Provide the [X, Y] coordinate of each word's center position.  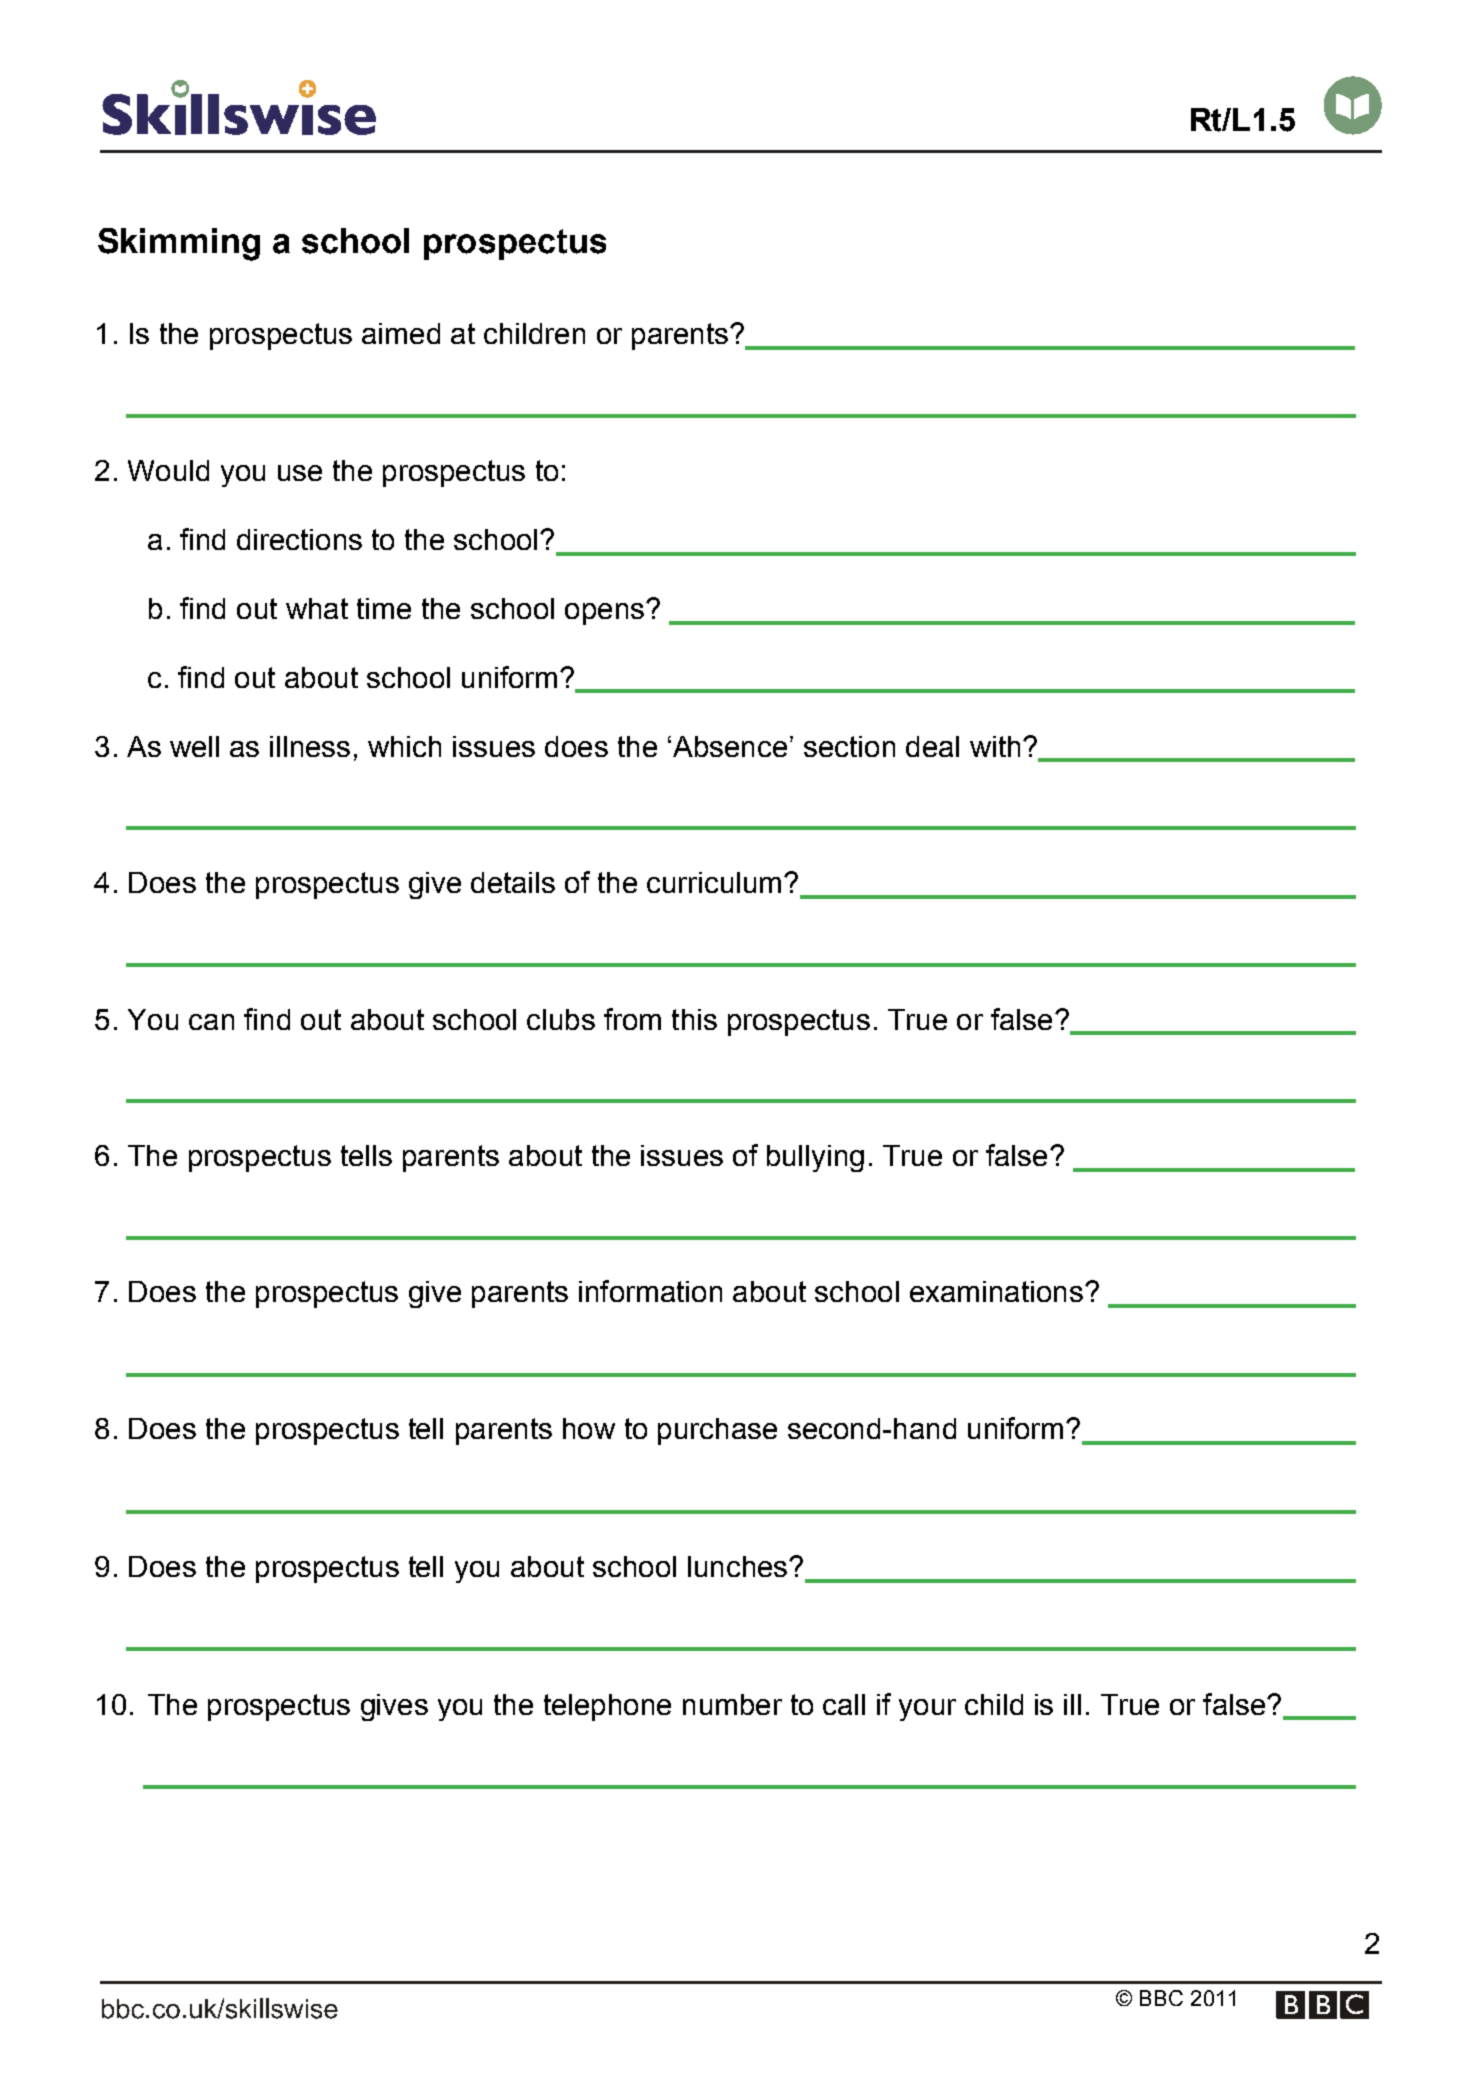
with [995, 746]
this [694, 1019]
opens [604, 614]
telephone [607, 1707]
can [211, 1022]
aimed [401, 333]
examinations [996, 1291]
